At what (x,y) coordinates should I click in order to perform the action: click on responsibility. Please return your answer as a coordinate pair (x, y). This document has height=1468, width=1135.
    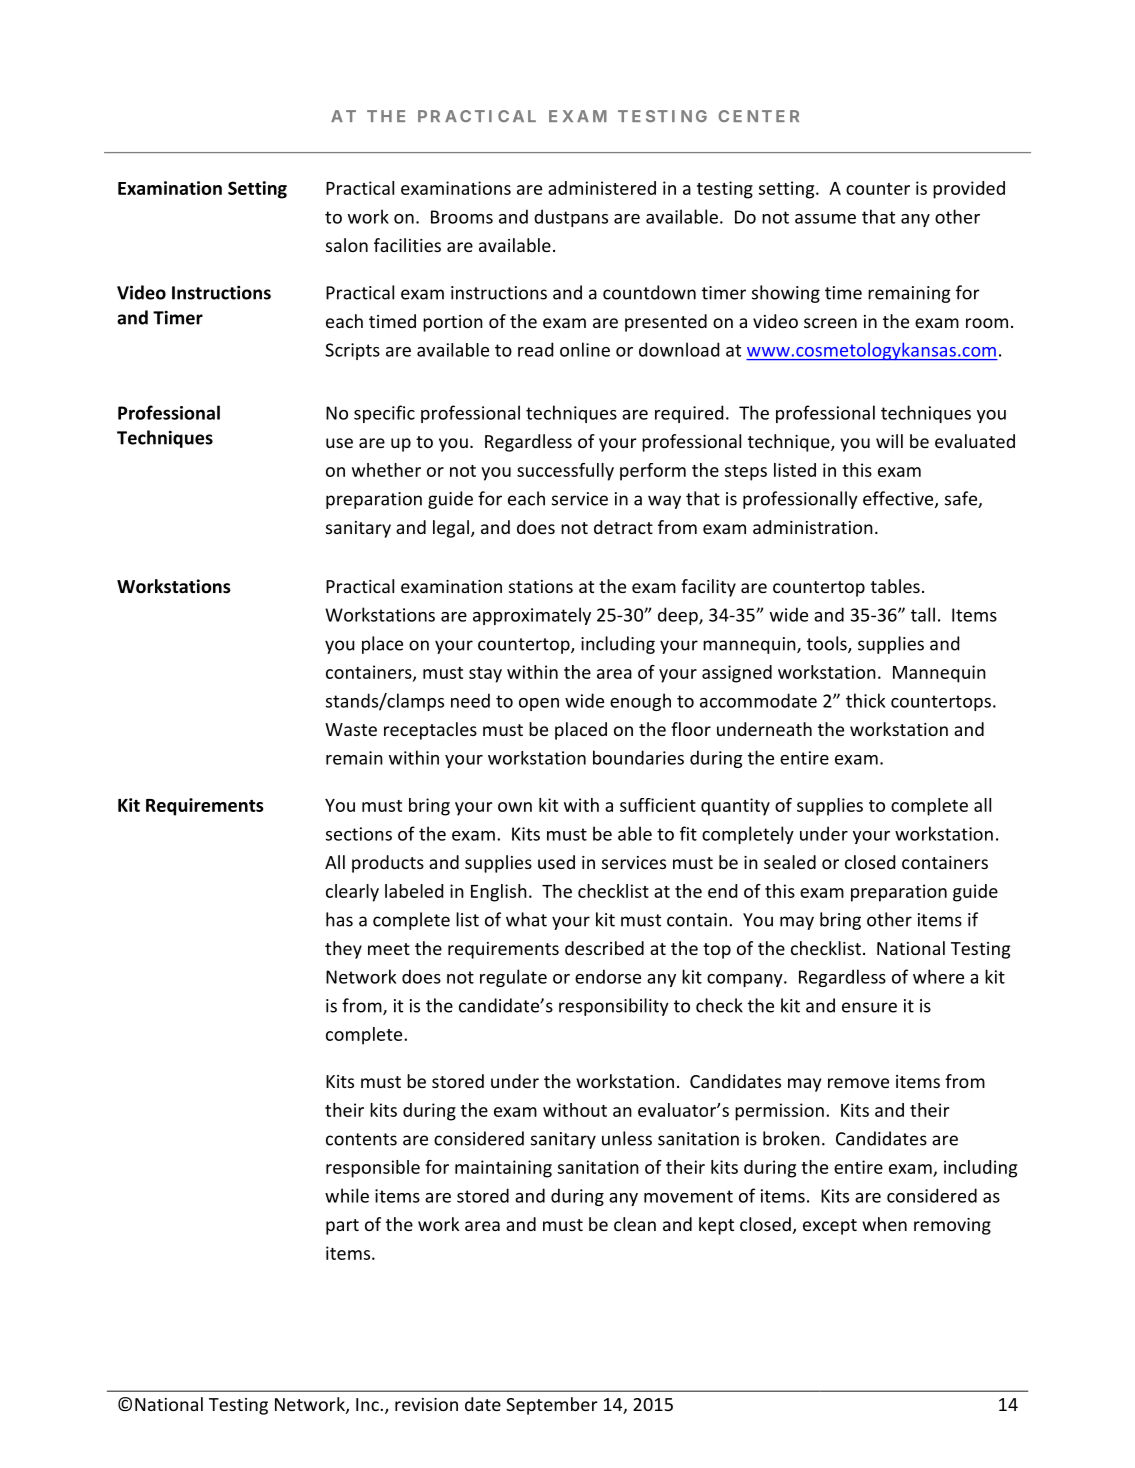
    Looking at the image, I should click on (614, 1007).
